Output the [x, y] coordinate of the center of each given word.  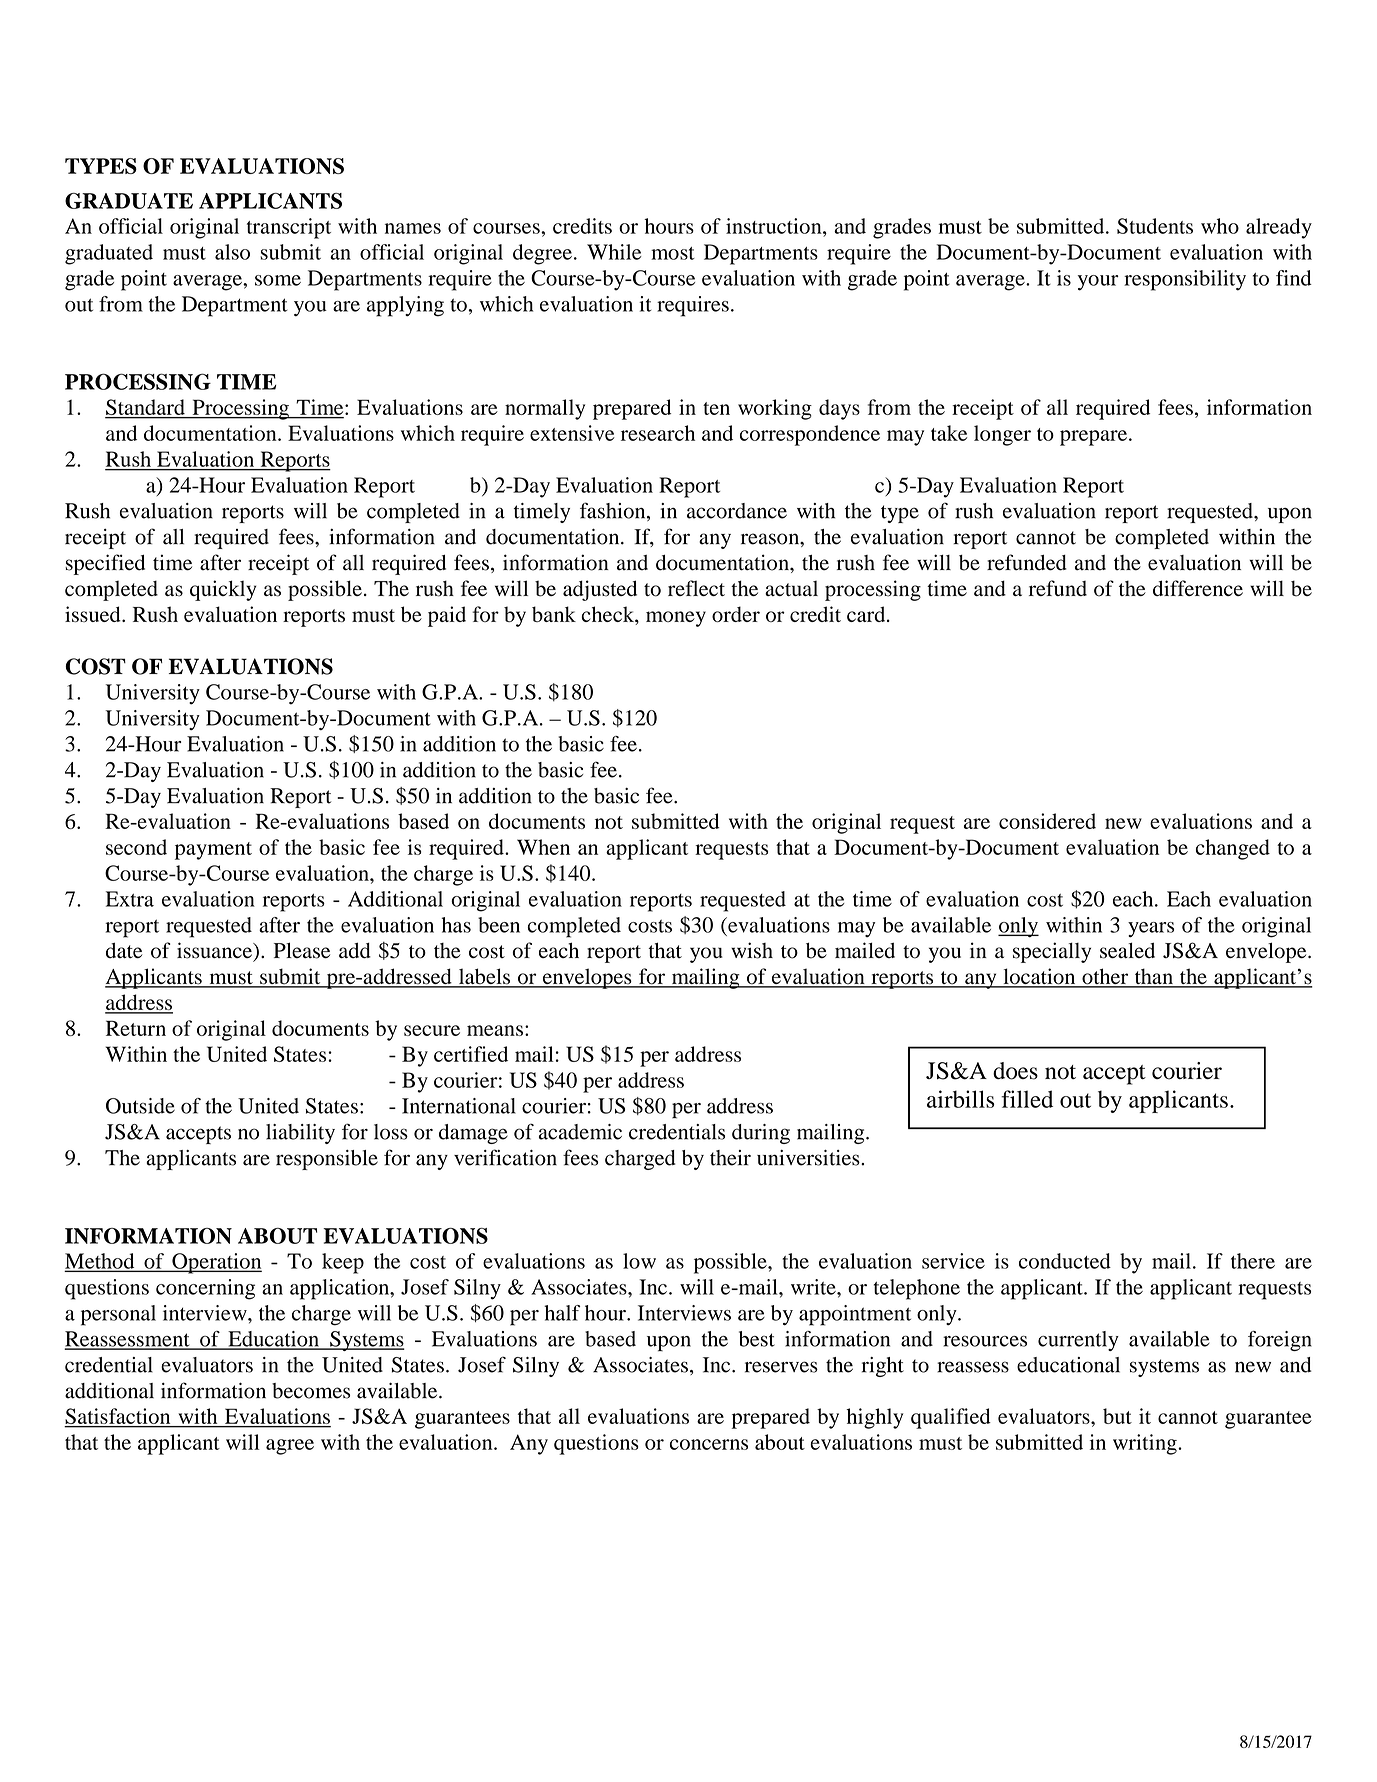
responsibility [1185, 280]
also [232, 252]
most [673, 253]
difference [1198, 588]
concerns [709, 1444]
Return [136, 1028]
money [676, 619]
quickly [223, 590]
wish [752, 950]
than [1153, 977]
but [1117, 1416]
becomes [311, 1391]
